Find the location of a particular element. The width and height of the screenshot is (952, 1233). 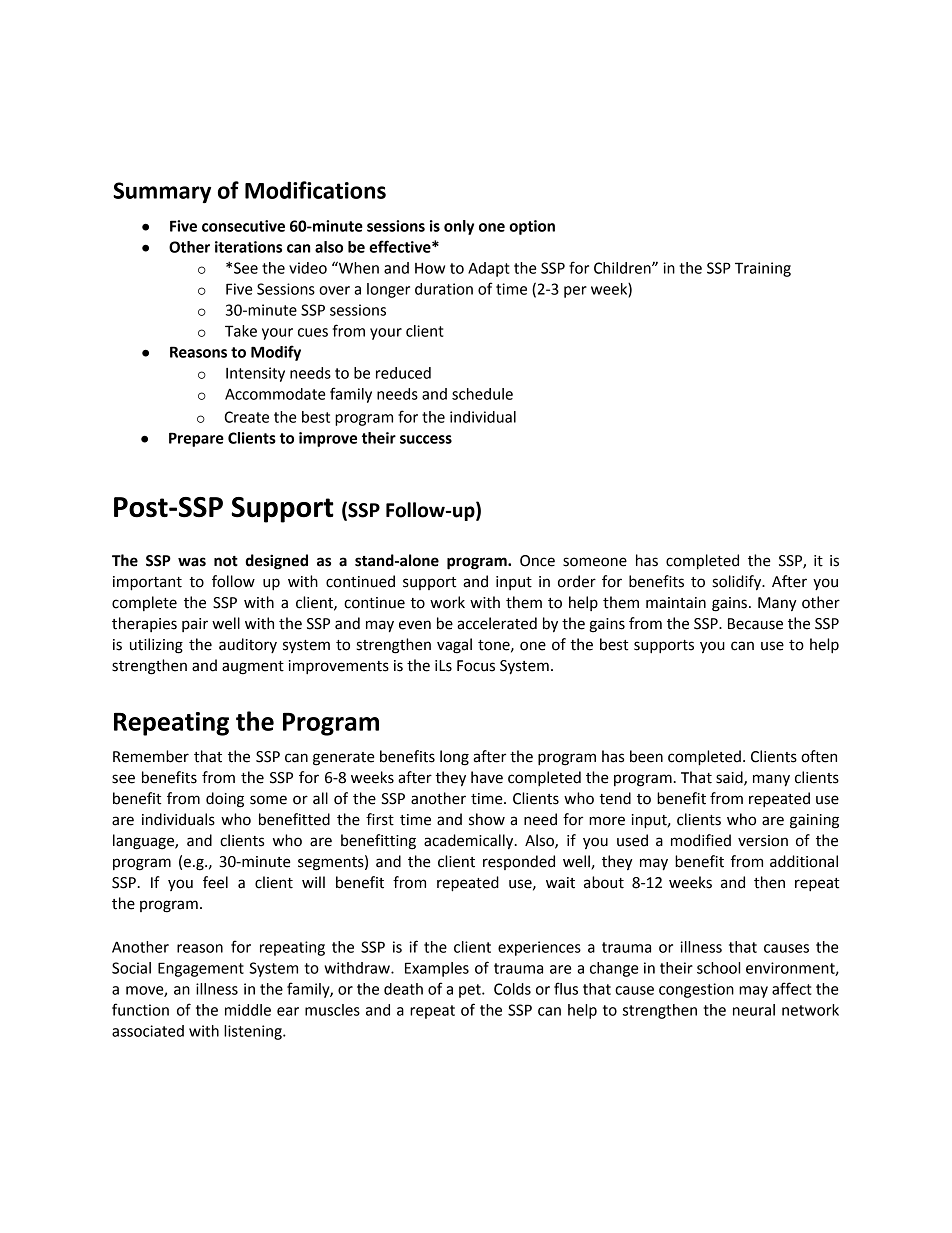

only is located at coordinates (459, 227).
